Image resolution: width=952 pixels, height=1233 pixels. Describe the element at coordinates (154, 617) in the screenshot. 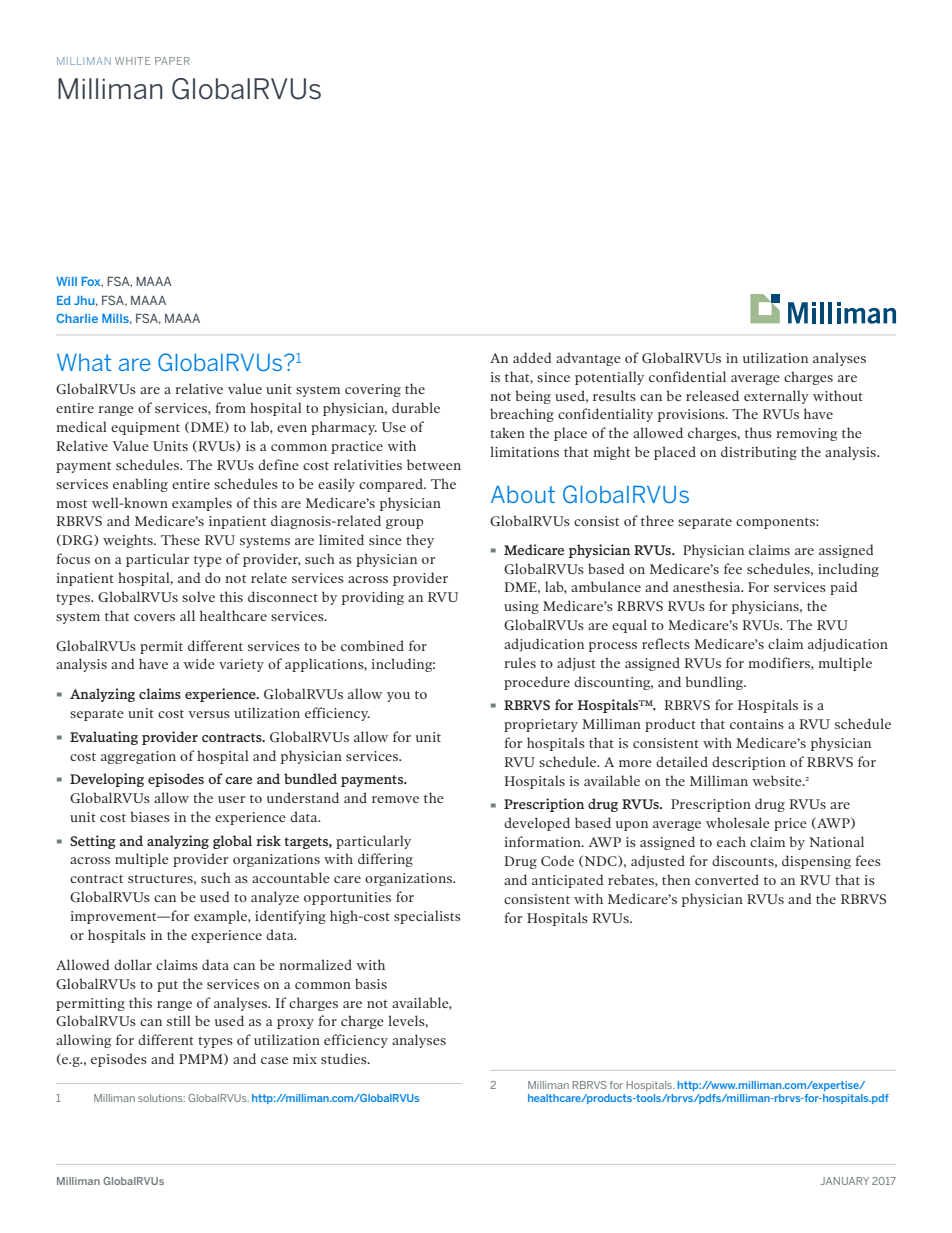

I see `covers` at that location.
